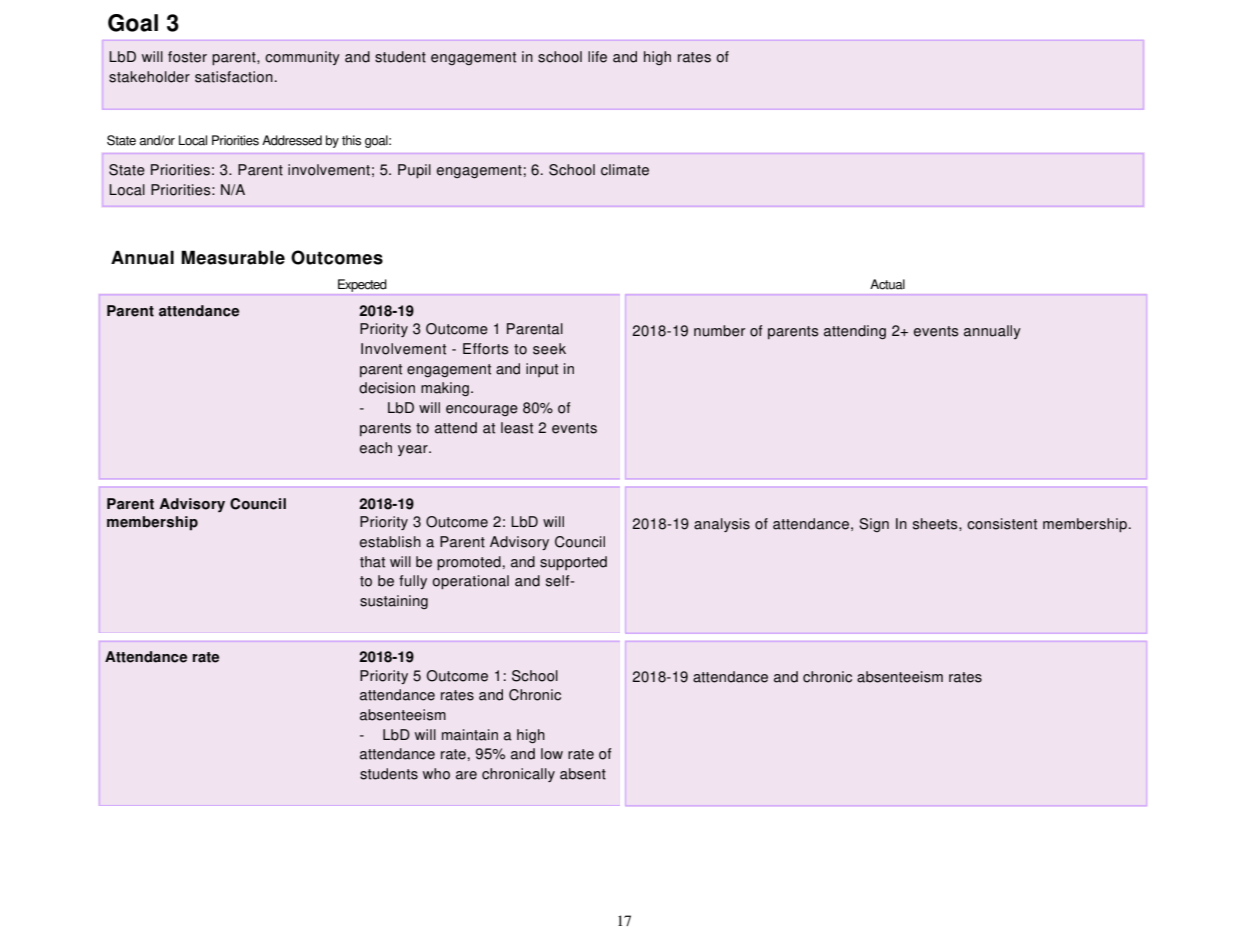 This page has height=952, width=1233. What do you see at coordinates (573, 563) in the page?
I see `supported` at bounding box center [573, 563].
